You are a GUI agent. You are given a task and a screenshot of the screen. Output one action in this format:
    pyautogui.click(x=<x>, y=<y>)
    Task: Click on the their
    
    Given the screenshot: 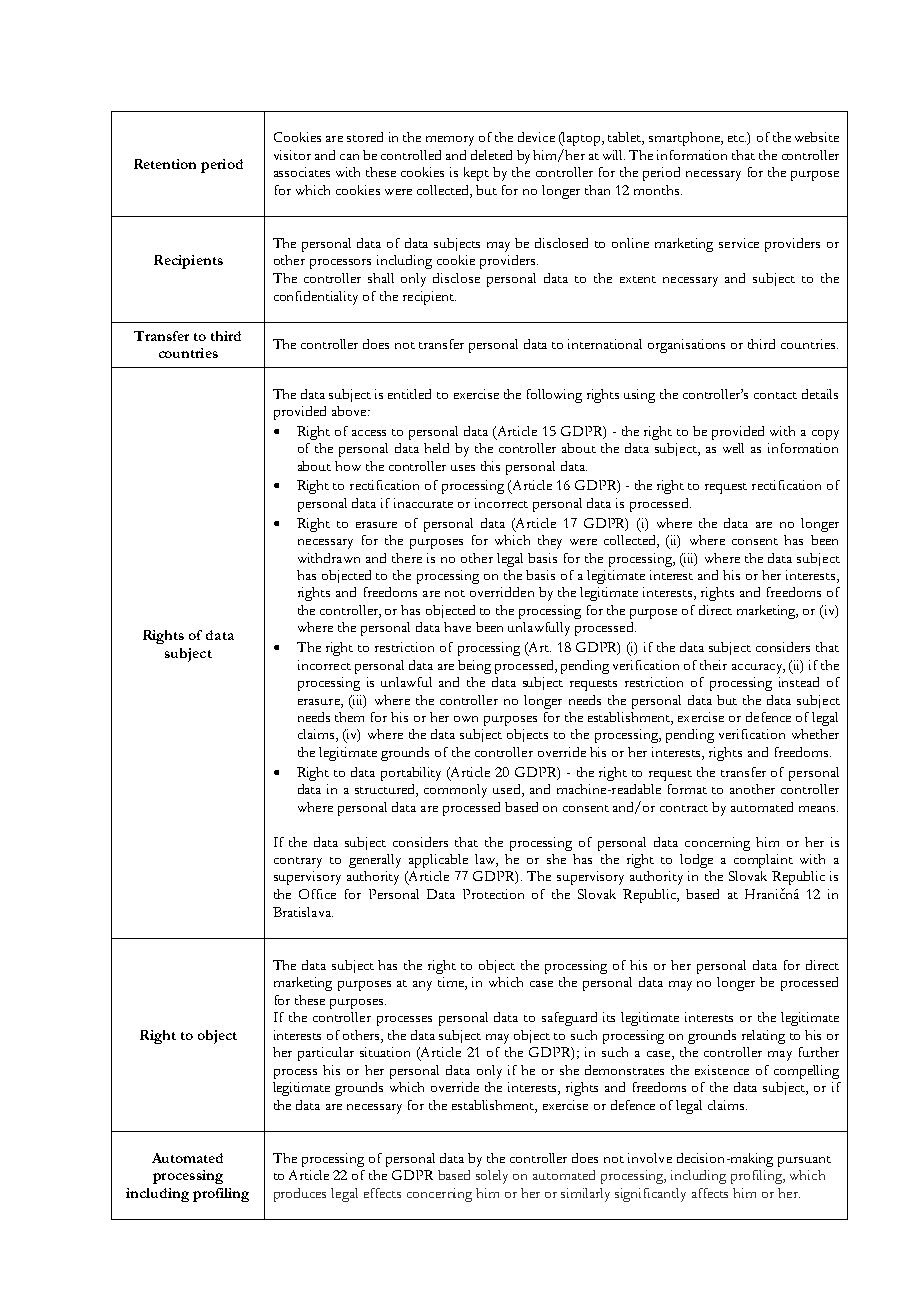 What is the action you would take?
    pyautogui.click(x=713, y=665)
